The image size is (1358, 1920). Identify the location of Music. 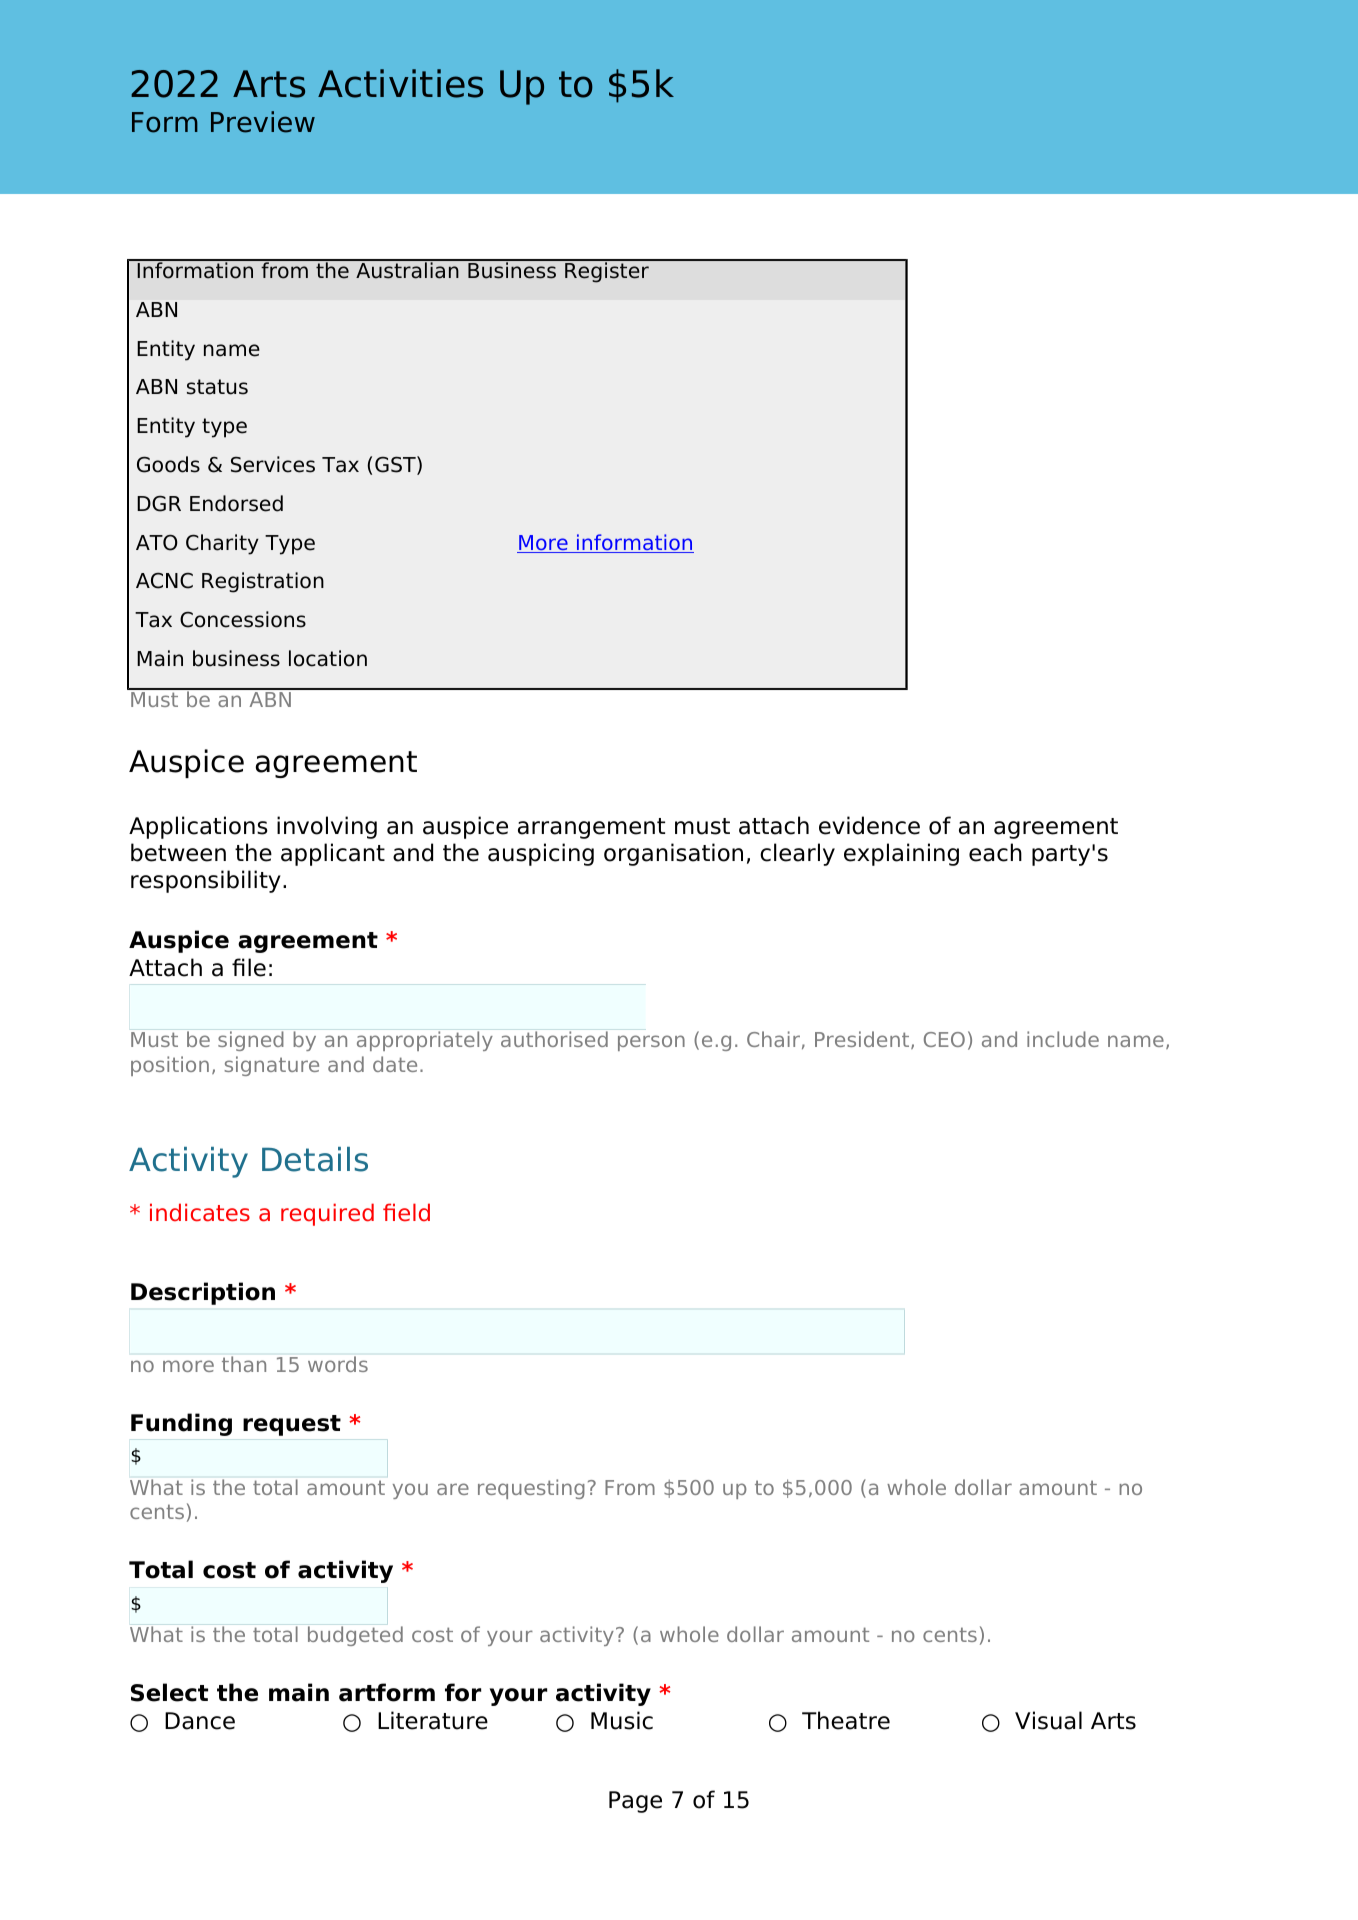
(622, 1720).
